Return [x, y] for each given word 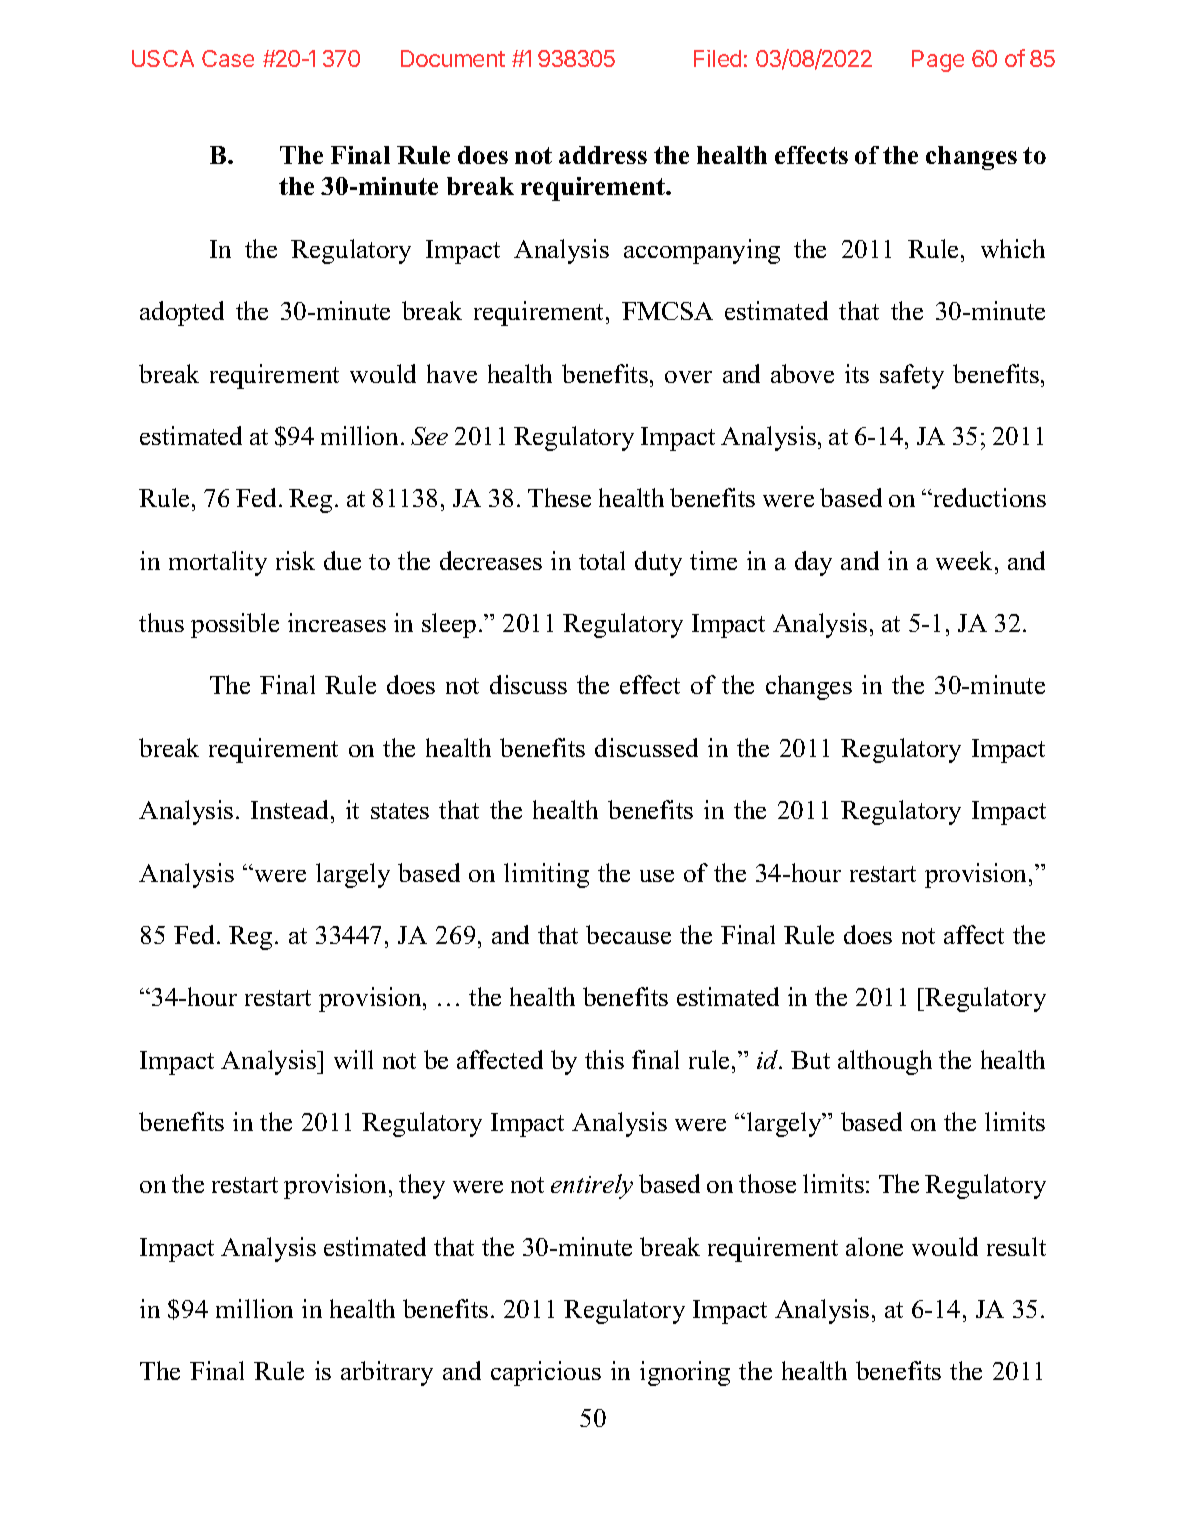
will [353, 1059]
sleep [449, 625]
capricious [546, 1373]
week [966, 560]
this [604, 1059]
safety [912, 376]
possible [235, 625]
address [603, 155]
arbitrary [387, 1373]
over [688, 377]
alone [874, 1246]
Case [228, 58]
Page [938, 61]
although [885, 1062]
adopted [182, 313]
